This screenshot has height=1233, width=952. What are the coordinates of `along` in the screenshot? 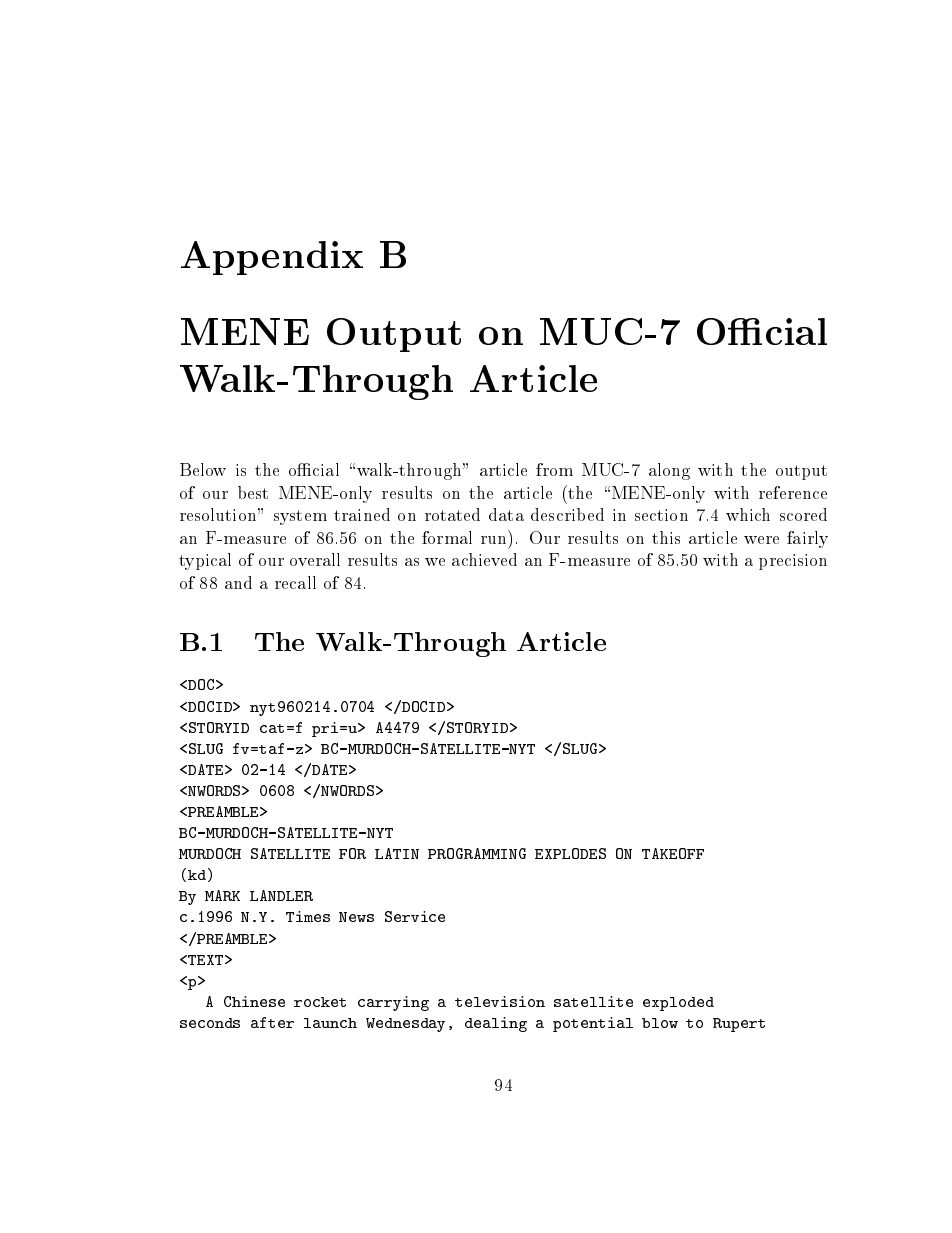 It's located at (669, 471).
